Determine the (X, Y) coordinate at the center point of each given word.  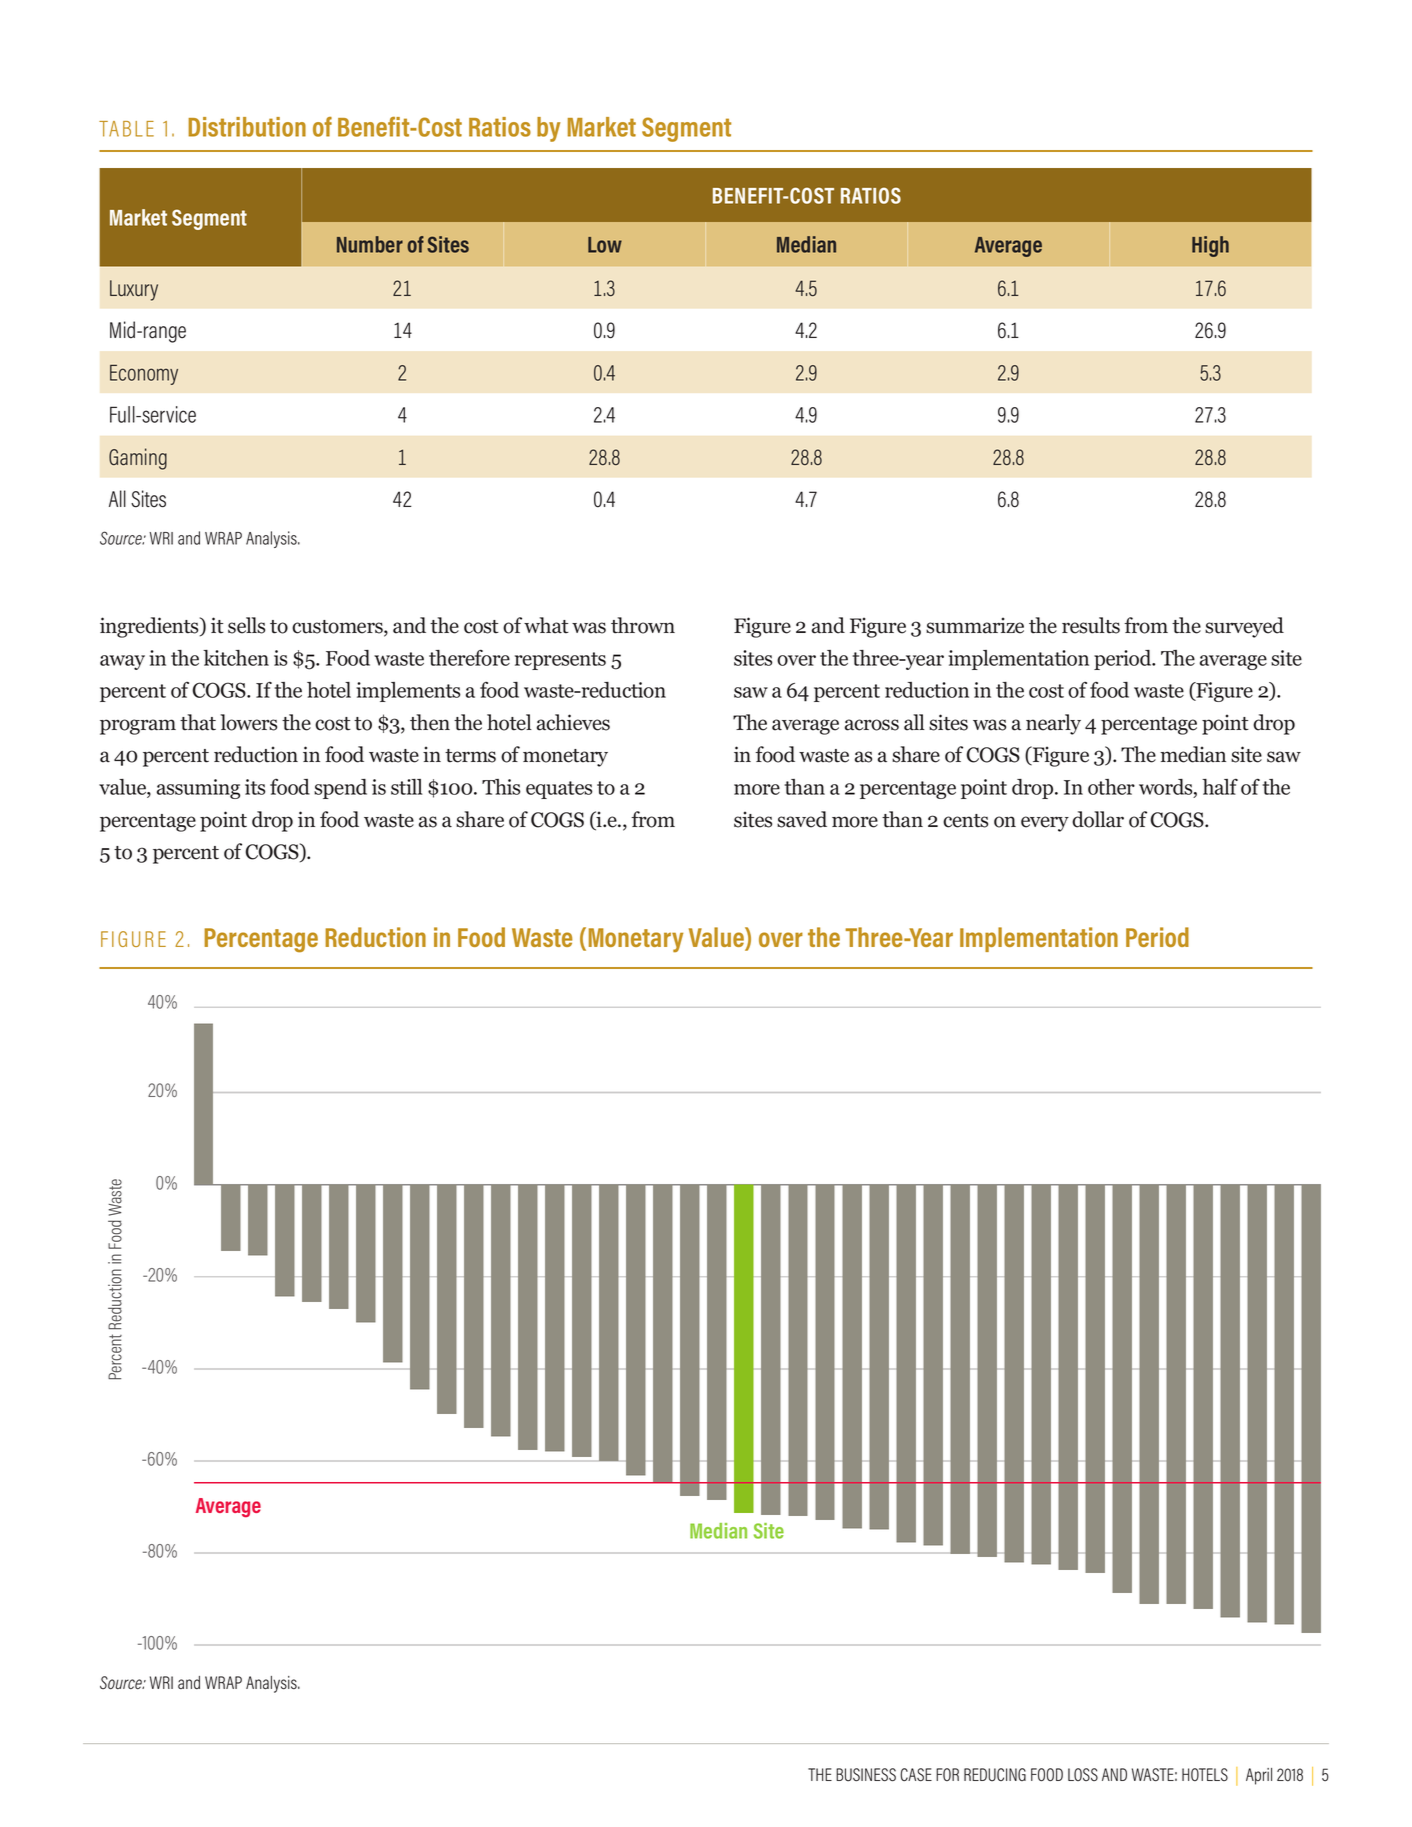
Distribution (247, 127)
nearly (1053, 724)
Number (370, 244)
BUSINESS (866, 1775)
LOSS (1083, 1774)
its (255, 787)
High (1210, 246)
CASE (916, 1775)
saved (802, 819)
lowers (248, 722)
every (1045, 824)
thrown (643, 625)
